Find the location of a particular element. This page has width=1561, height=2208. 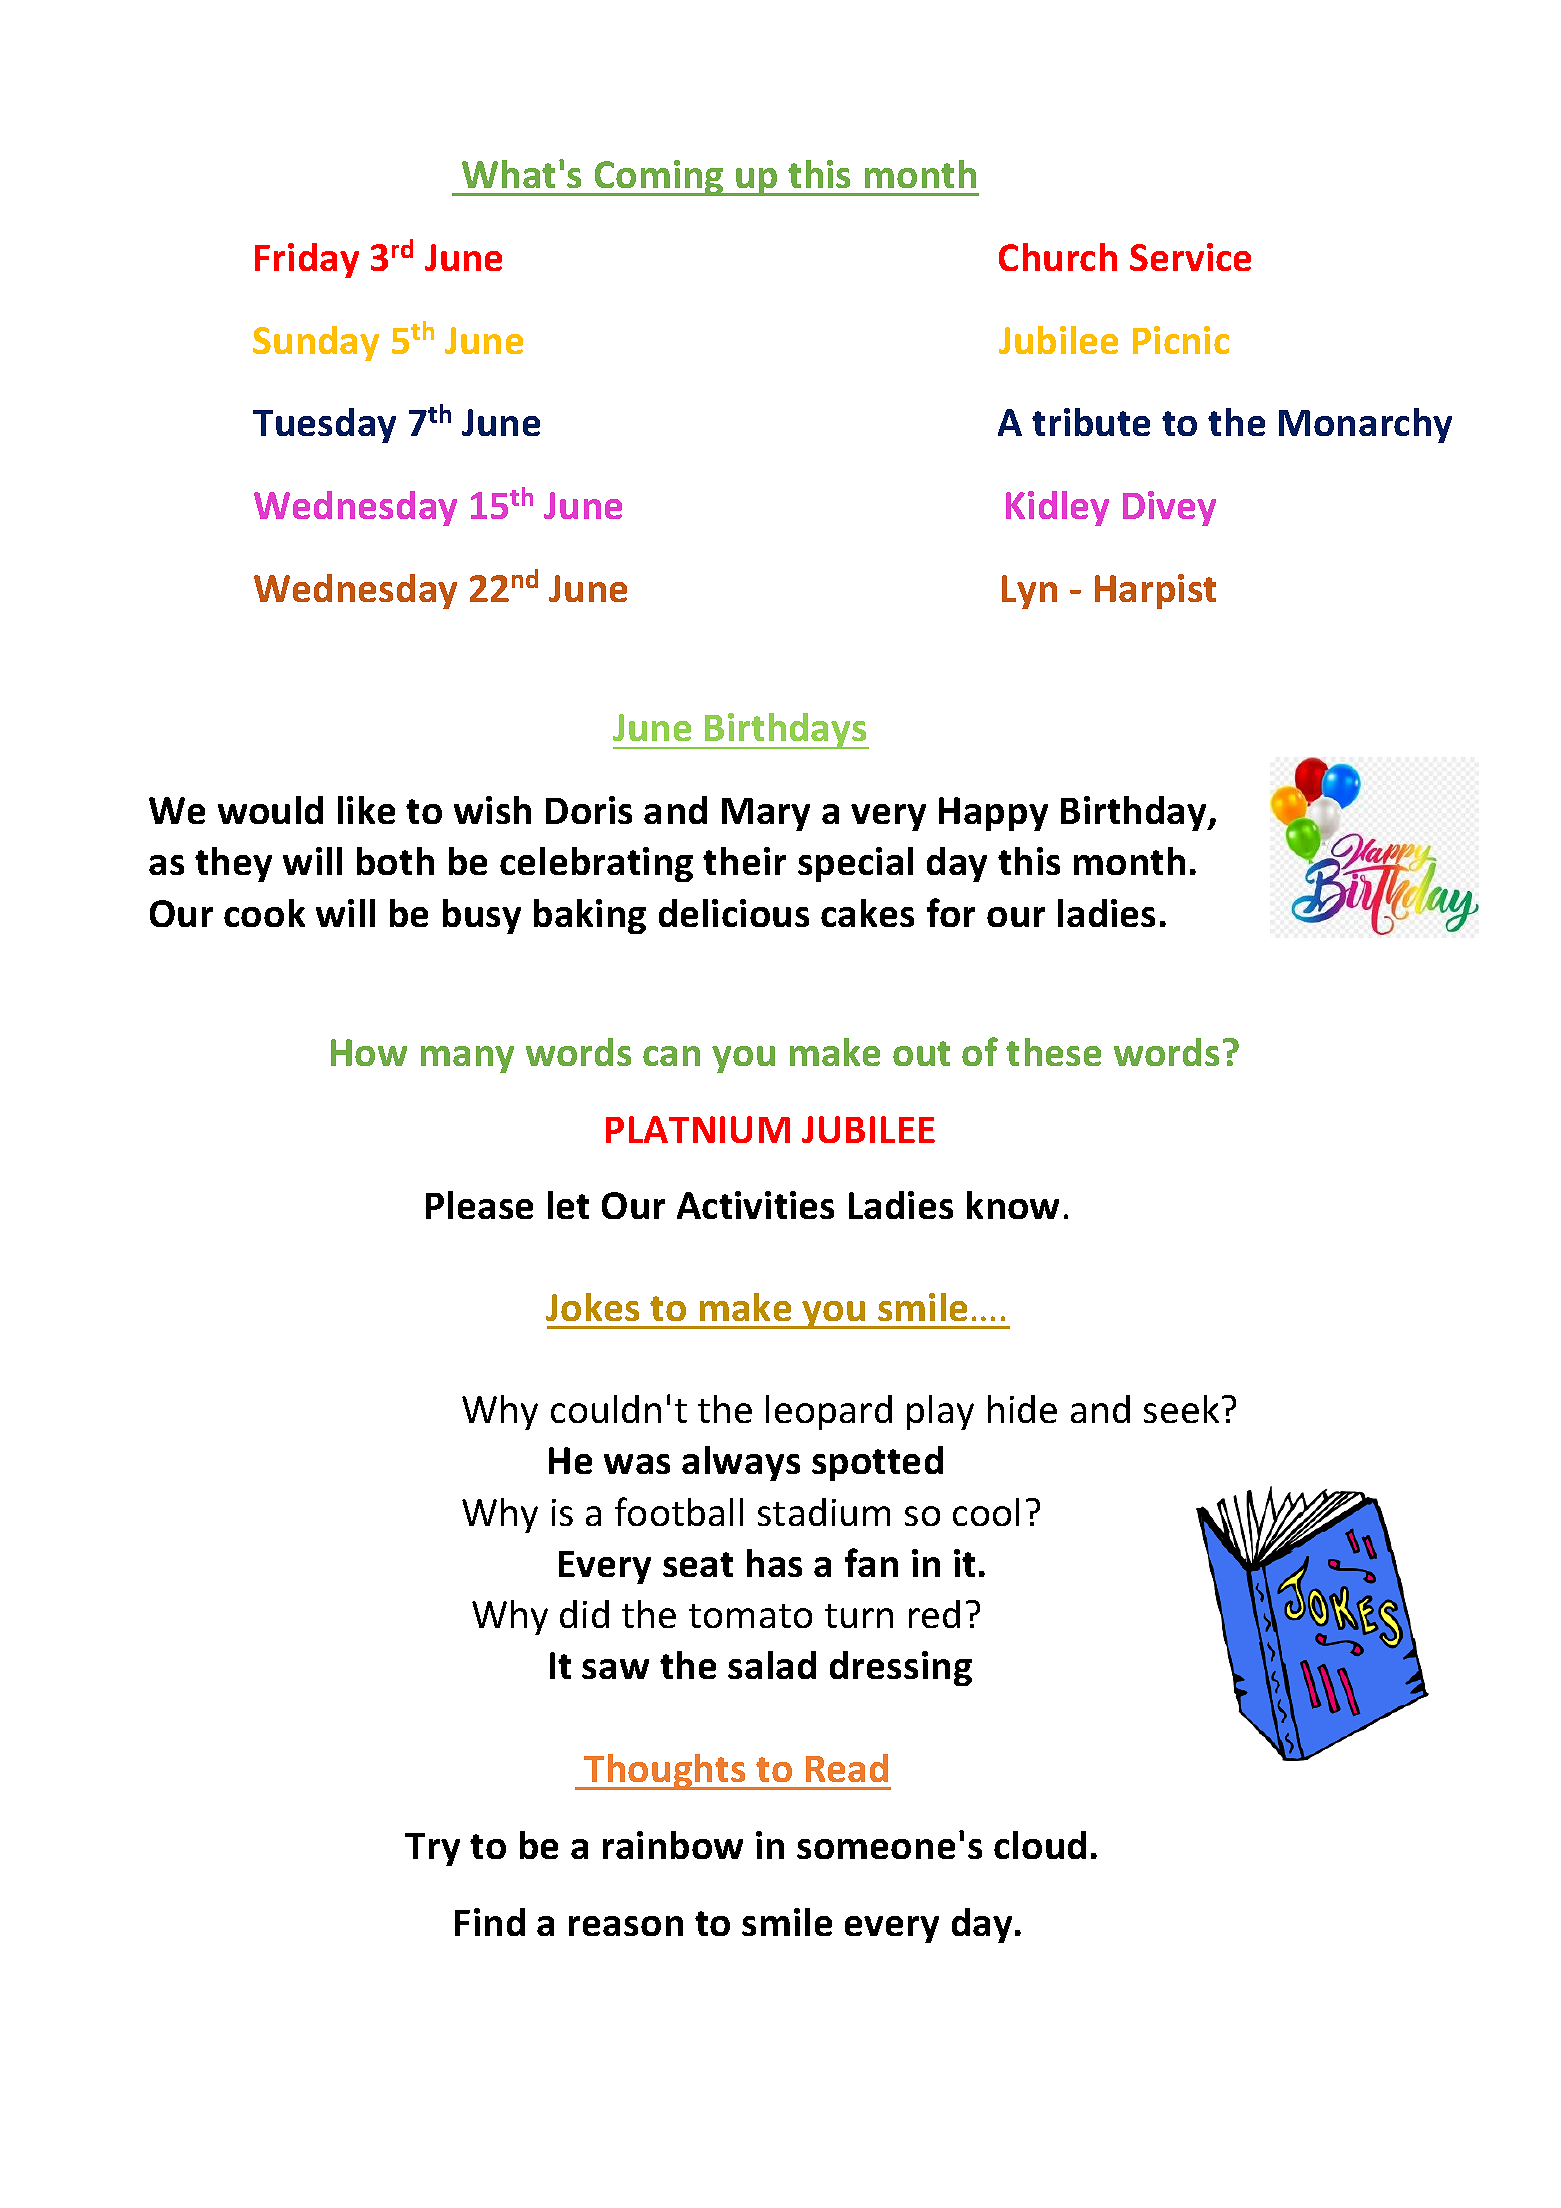

like is located at coordinates (366, 810).
